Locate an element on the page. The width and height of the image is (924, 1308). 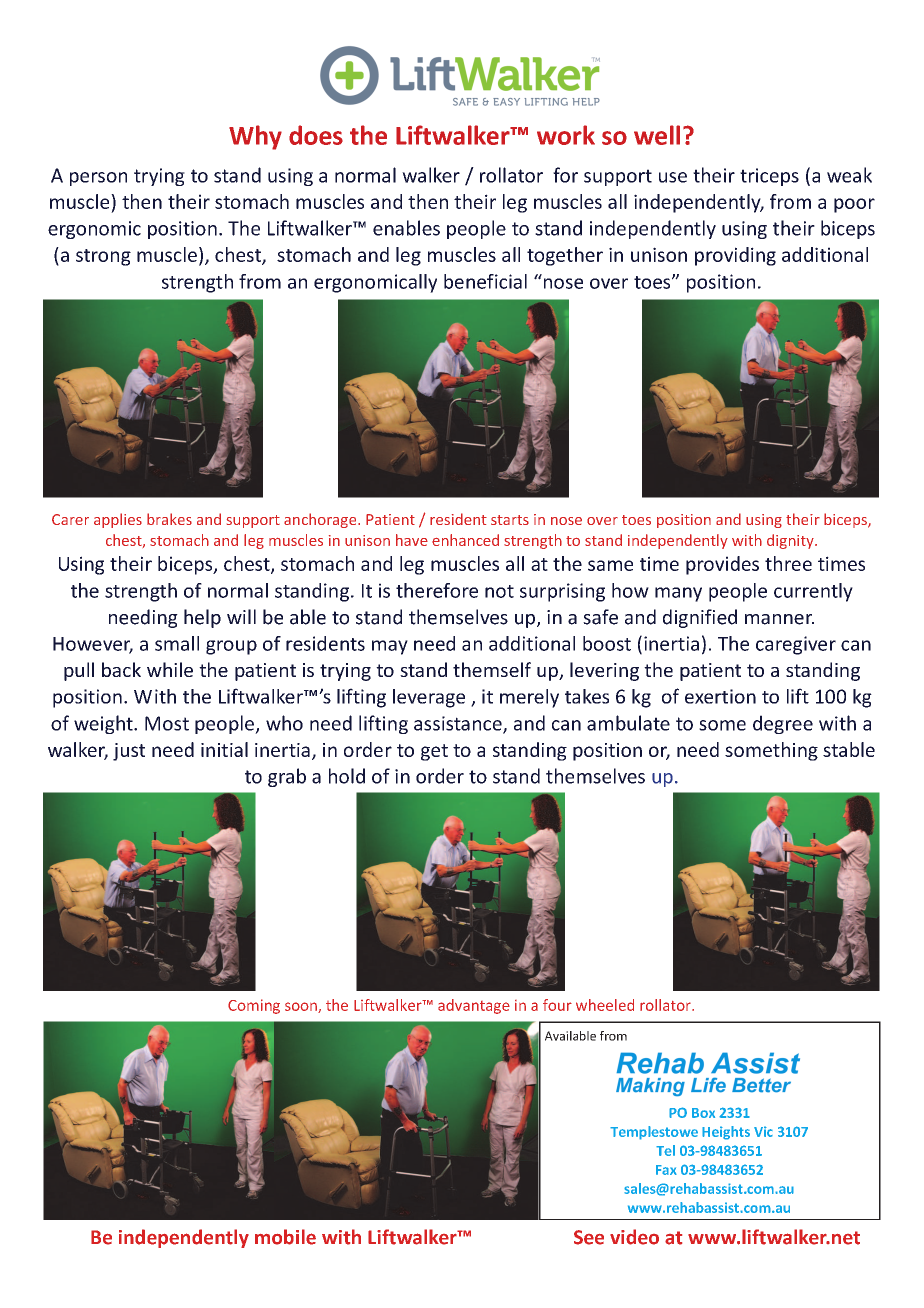
exertion is located at coordinates (720, 696).
